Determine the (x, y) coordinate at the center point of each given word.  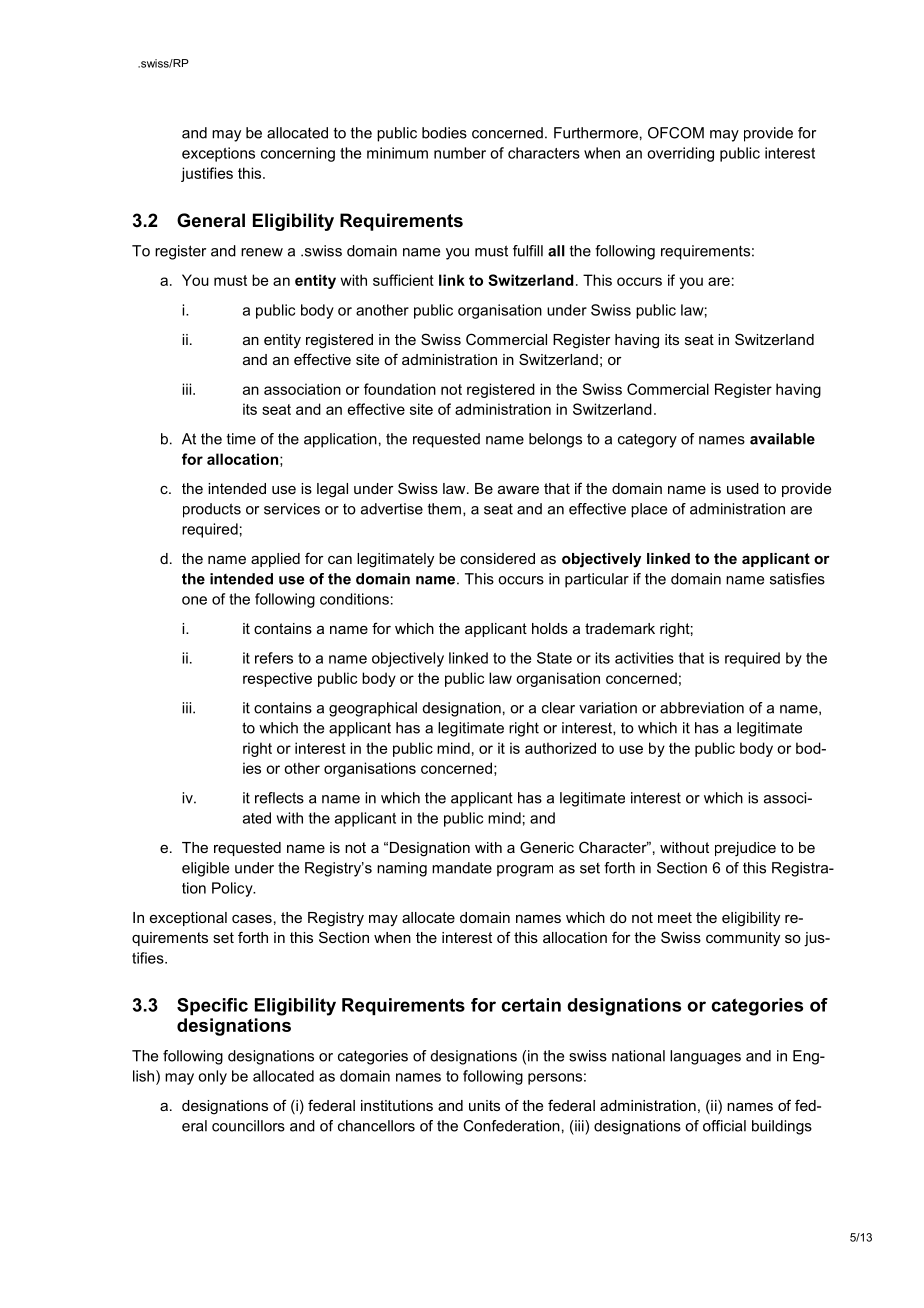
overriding (680, 154)
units (484, 1105)
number (460, 153)
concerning (298, 154)
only (212, 1077)
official (724, 1126)
